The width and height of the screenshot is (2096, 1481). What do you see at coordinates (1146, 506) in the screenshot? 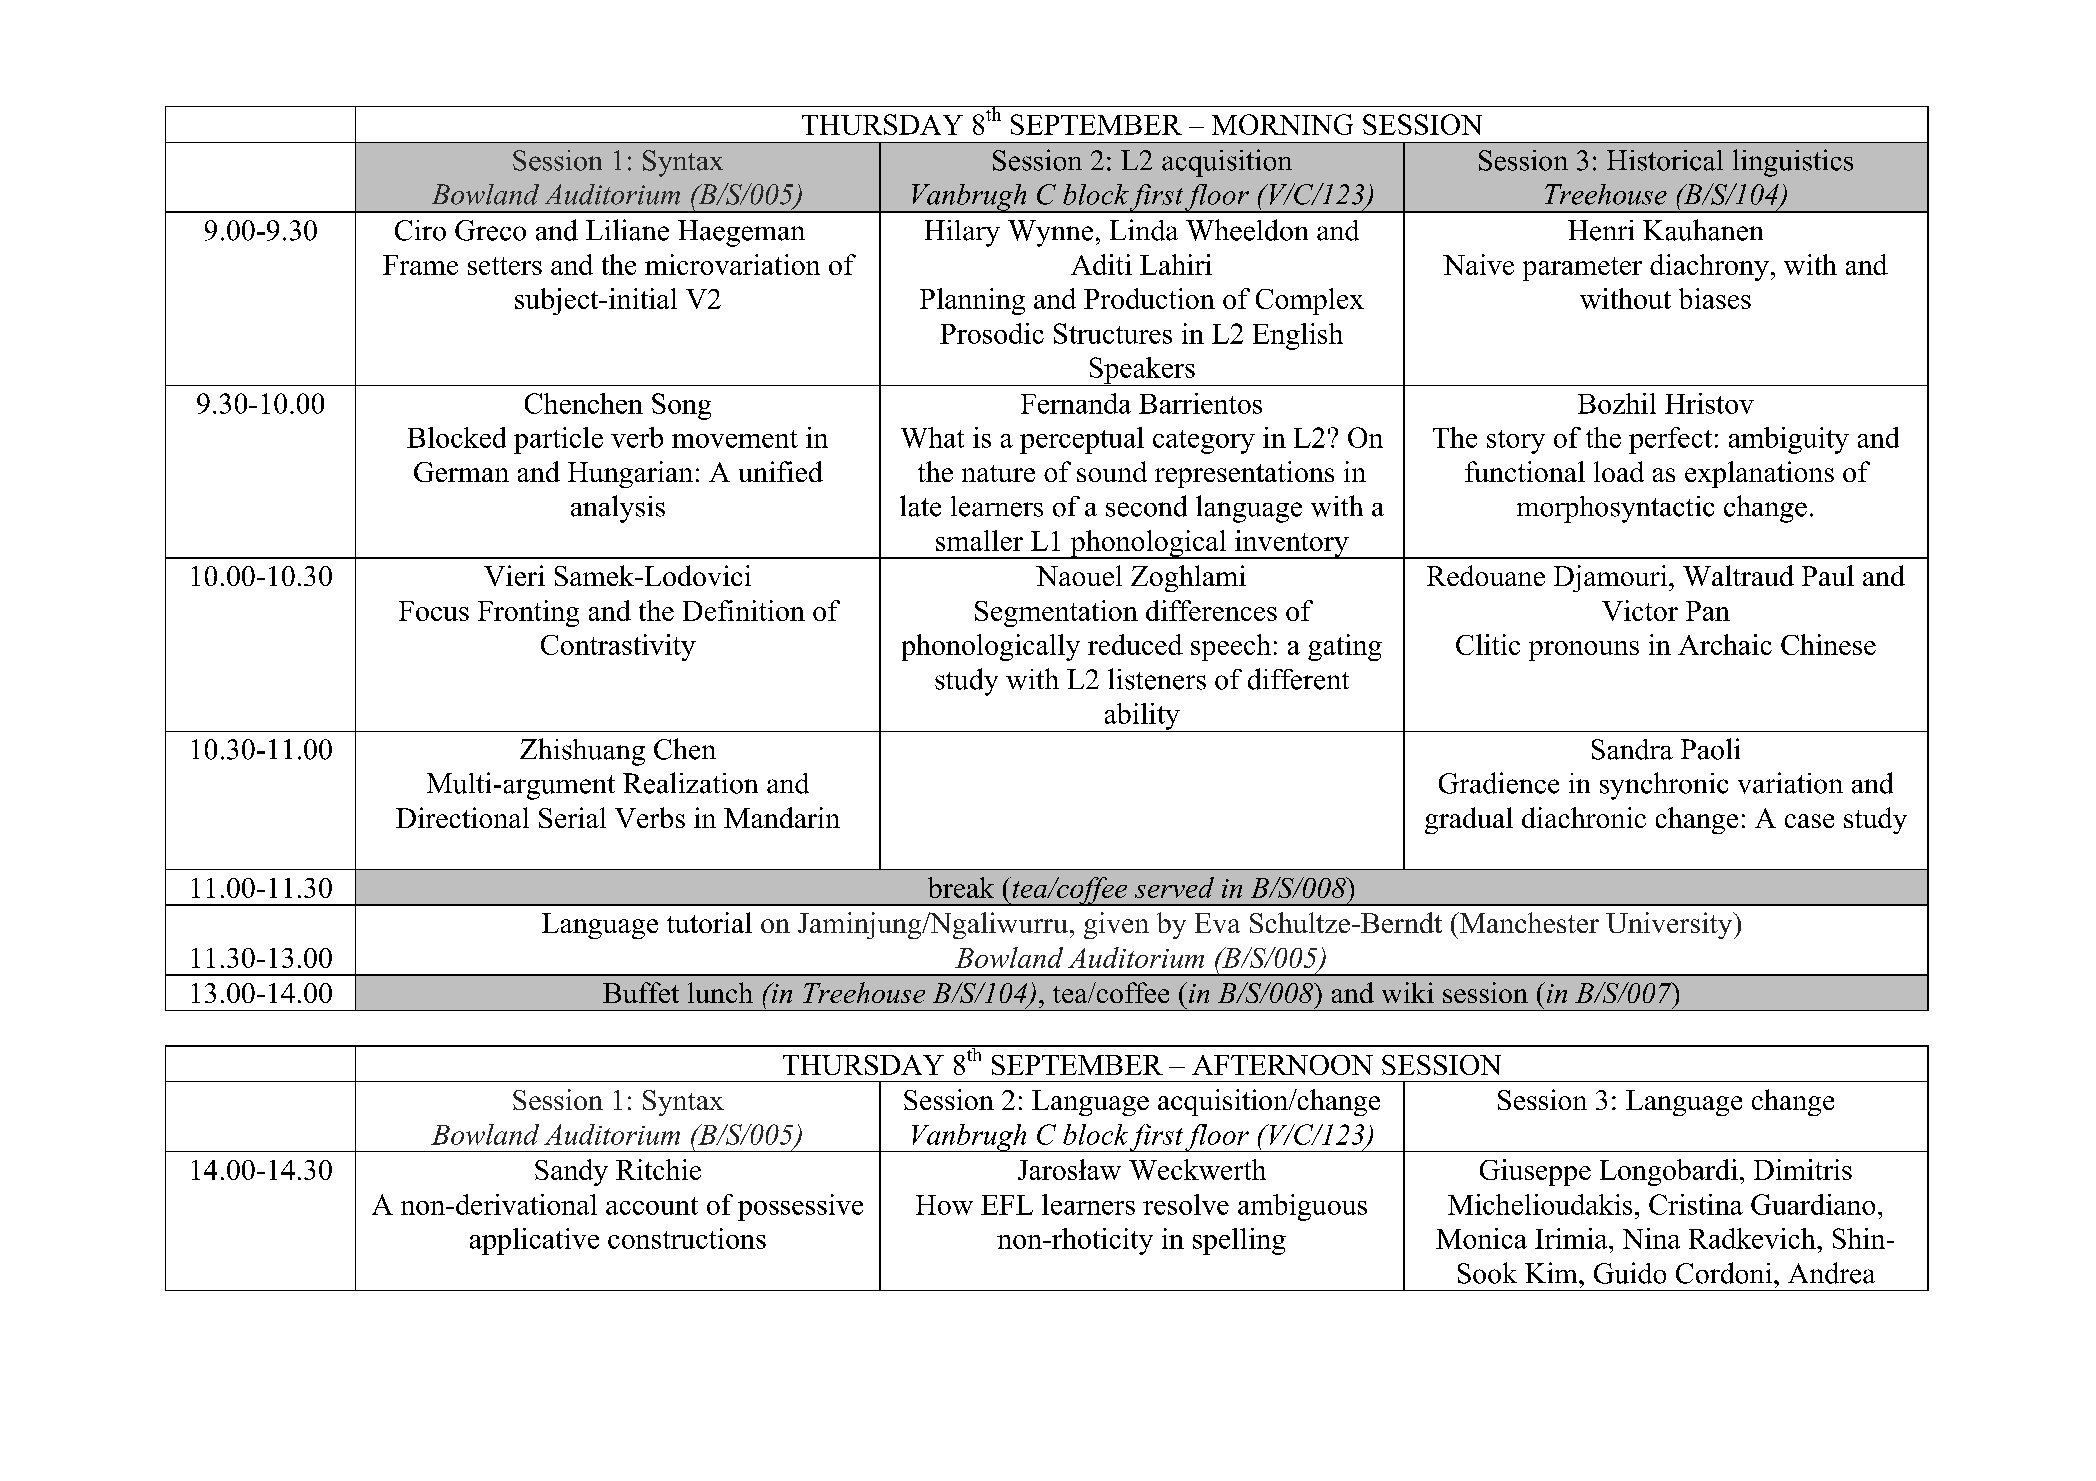
I see `second` at bounding box center [1146, 506].
